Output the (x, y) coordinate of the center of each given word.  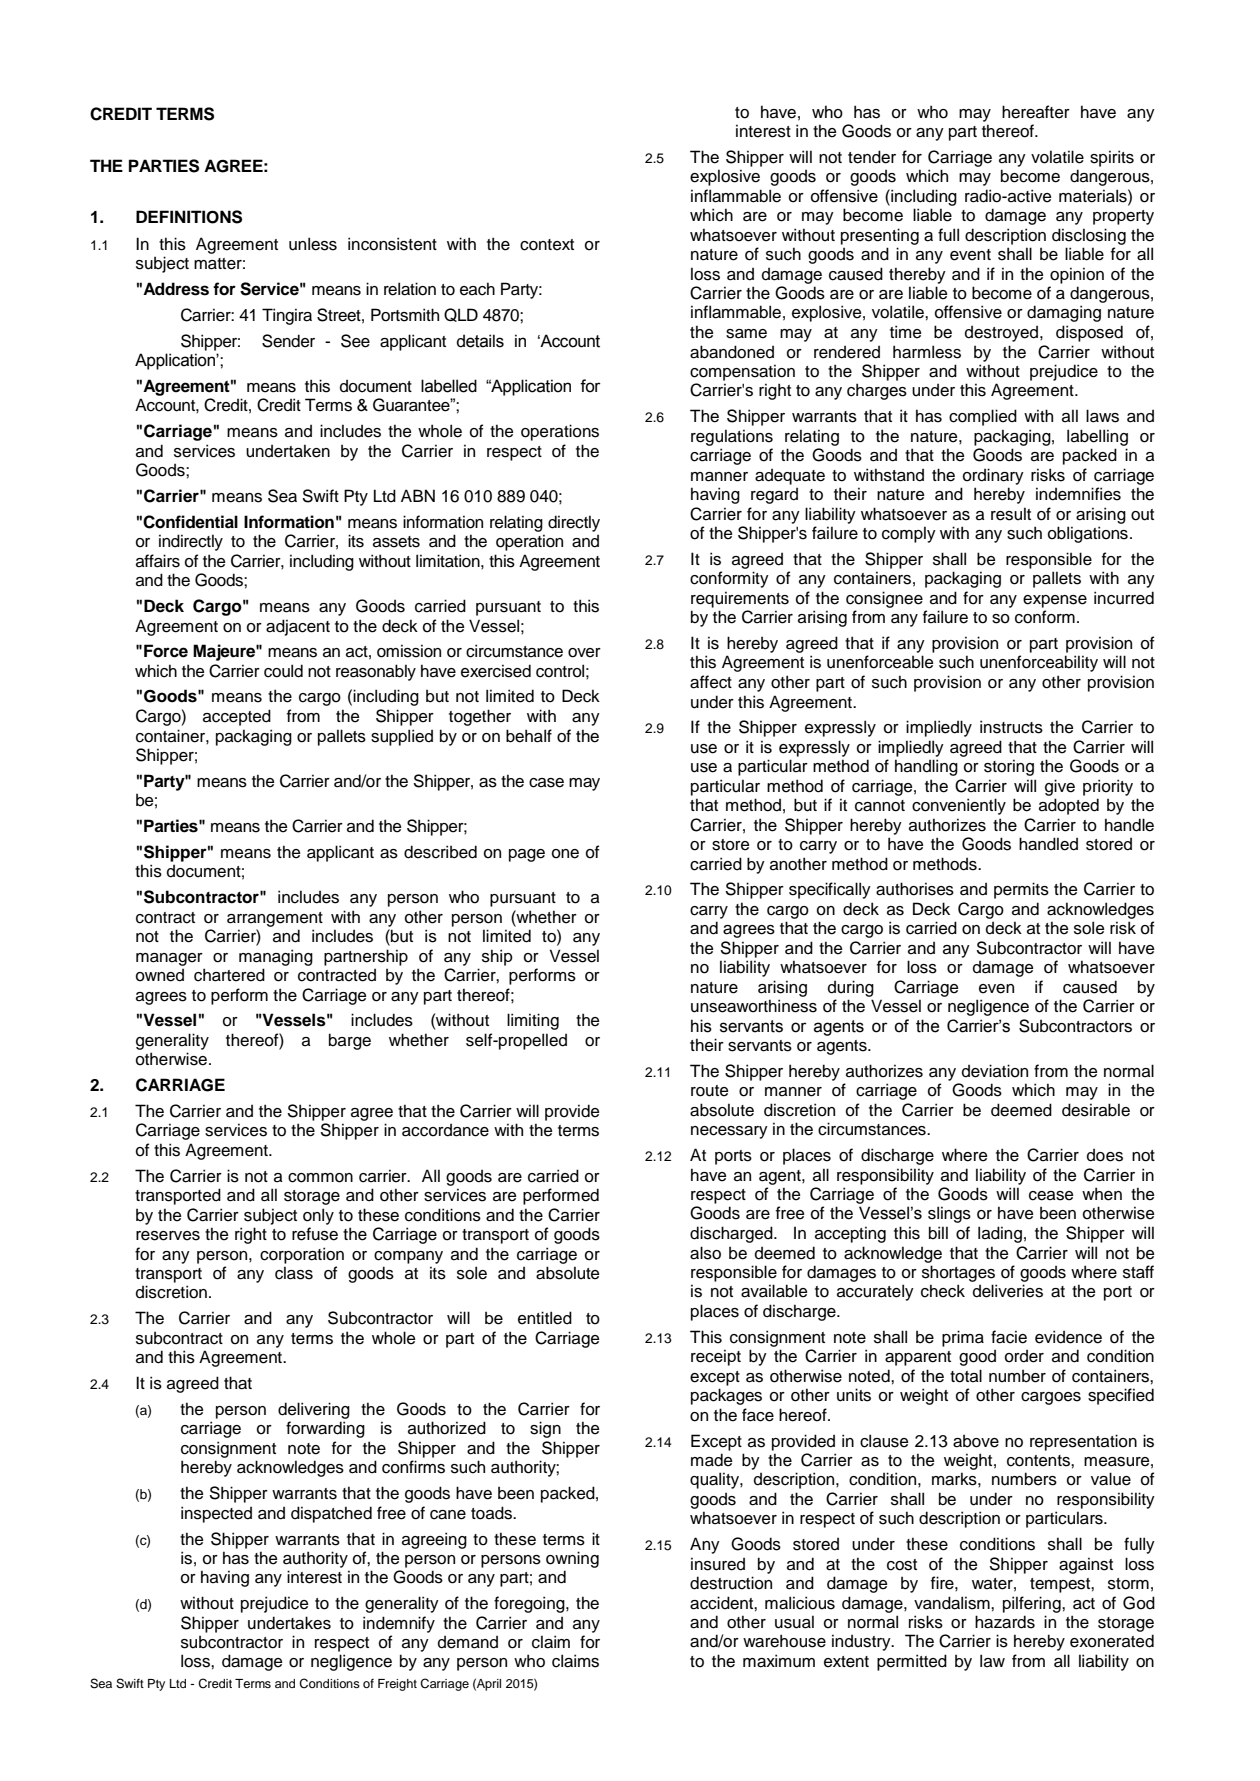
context (547, 245)
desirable (1096, 1110)
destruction (731, 1583)
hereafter (1036, 112)
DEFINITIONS (189, 217)
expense (1055, 601)
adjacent (298, 627)
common (320, 1178)
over (584, 653)
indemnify (399, 1624)
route (709, 1091)
